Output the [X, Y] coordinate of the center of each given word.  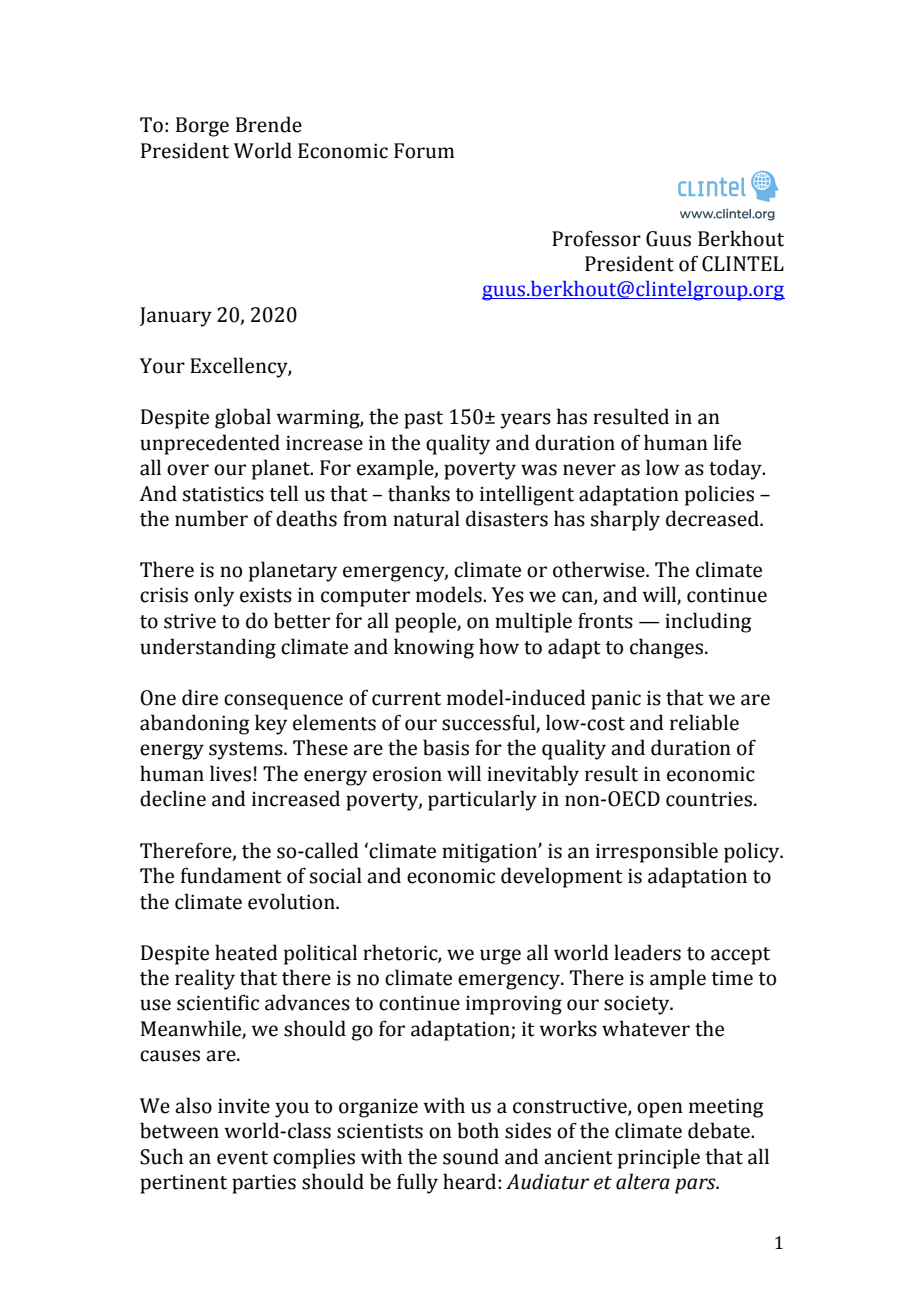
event [242, 1158]
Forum [424, 151]
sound [471, 1156]
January [176, 317]
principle [659, 1158]
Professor [596, 238]
